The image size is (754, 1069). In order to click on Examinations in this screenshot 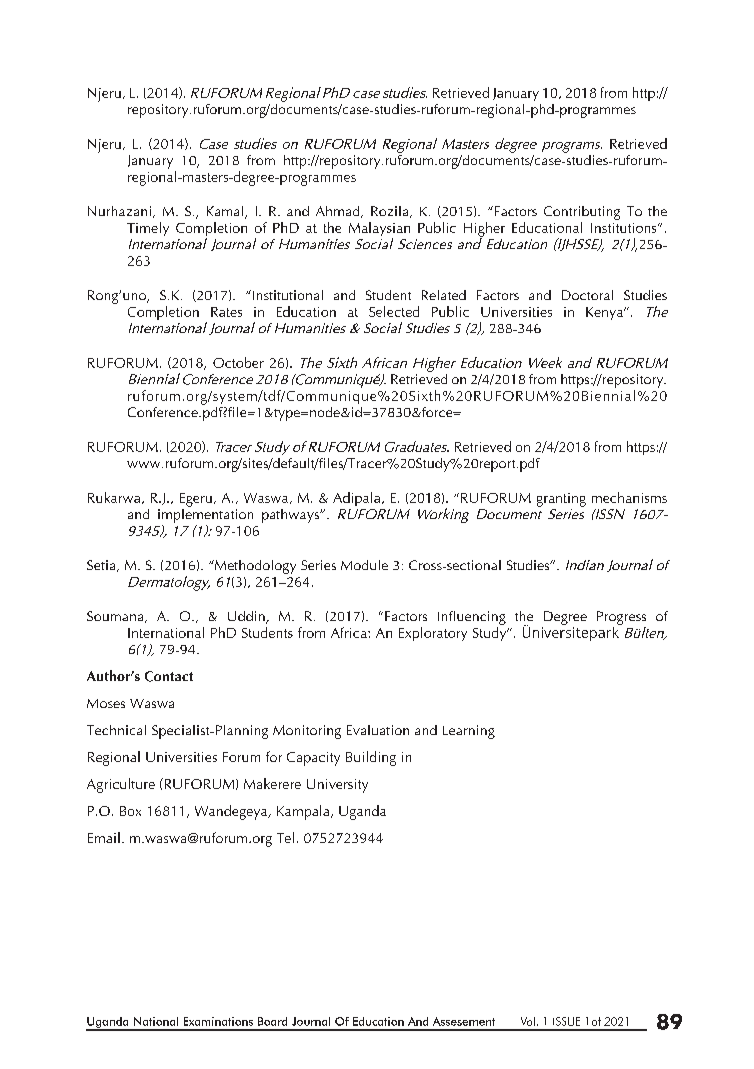, I will do `click(218, 1021)`.
